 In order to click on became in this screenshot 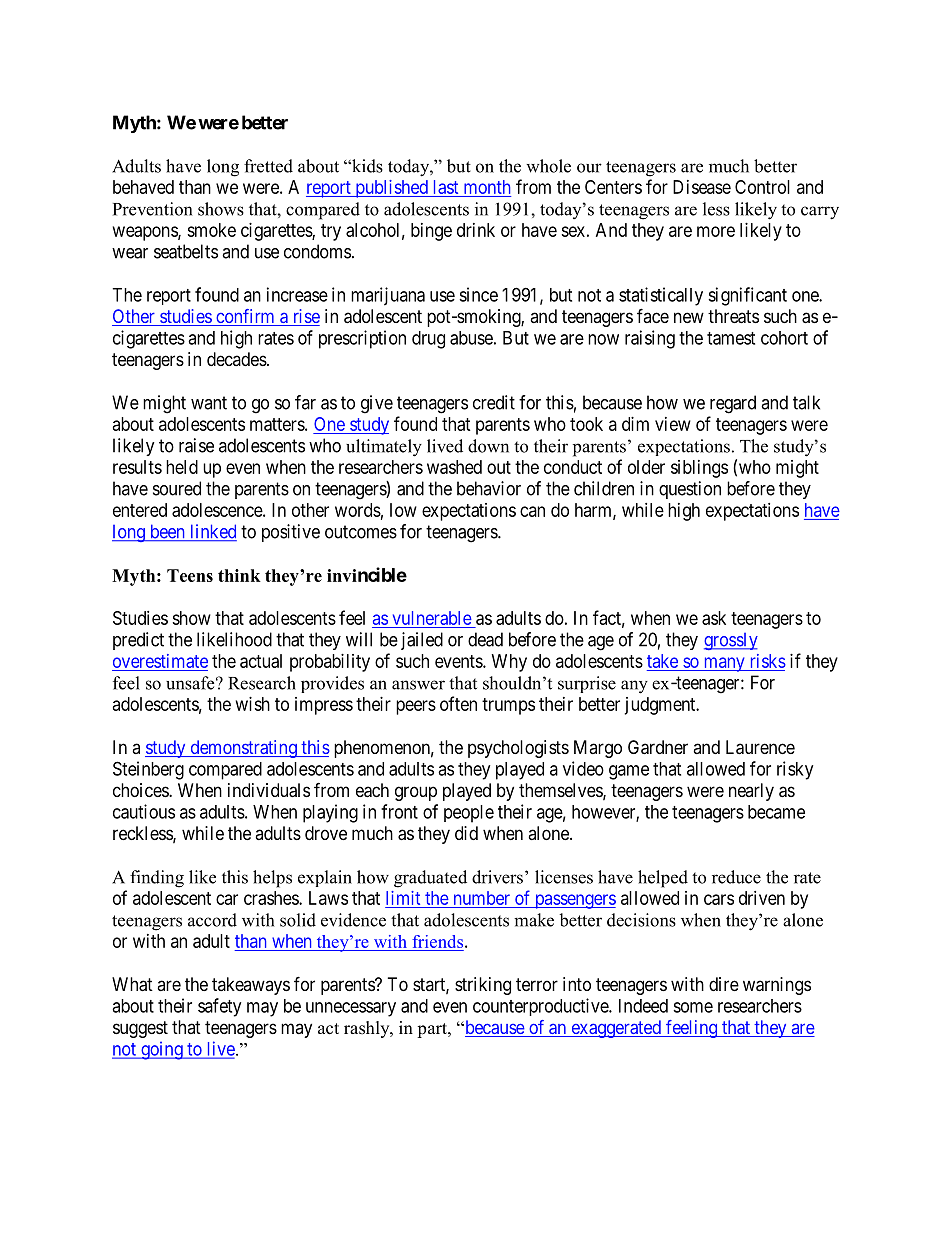, I will do `click(776, 812)`.
